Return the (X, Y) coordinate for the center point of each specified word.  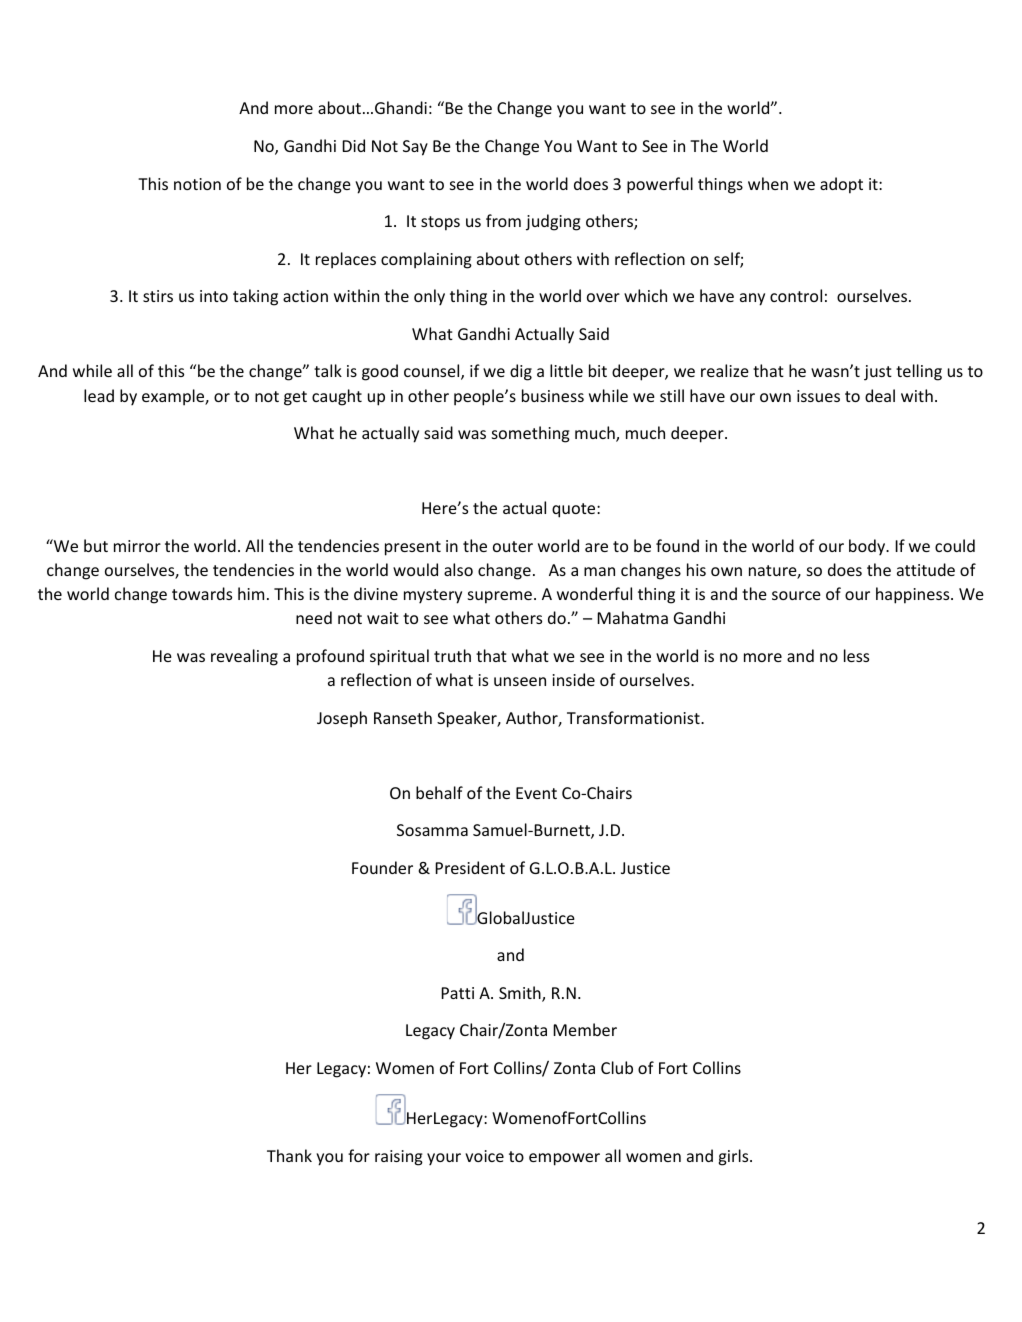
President (470, 867)
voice (484, 1156)
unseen (520, 681)
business (553, 395)
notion (197, 184)
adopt (841, 185)
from (503, 220)
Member (585, 1029)
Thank (289, 1155)
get (295, 398)
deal (880, 395)
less (856, 655)
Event (536, 793)
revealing (244, 657)
